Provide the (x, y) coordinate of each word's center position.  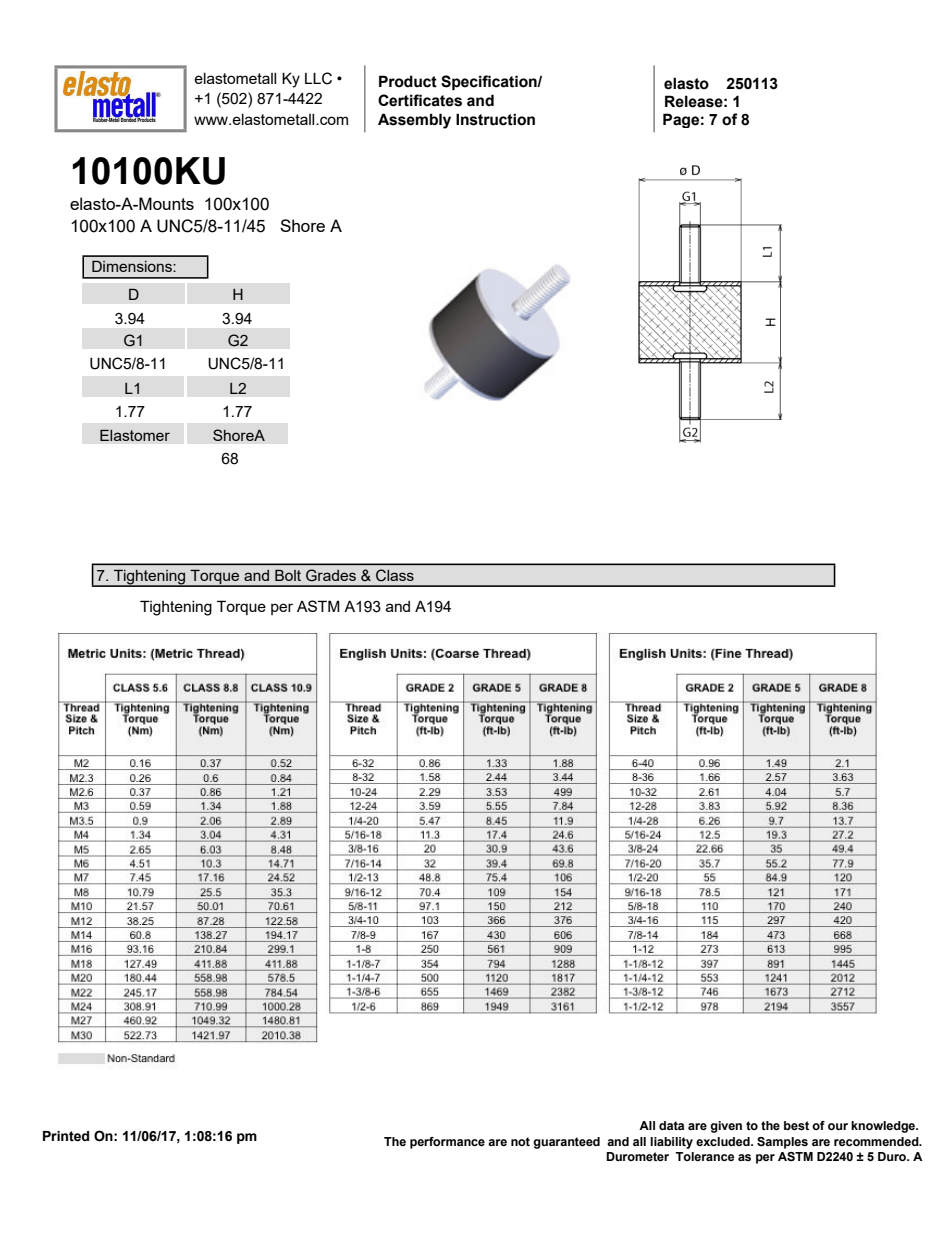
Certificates (420, 100)
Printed (66, 1136)
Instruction (495, 119)
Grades (331, 575)
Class (395, 575)
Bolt (288, 575)
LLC (318, 78)
